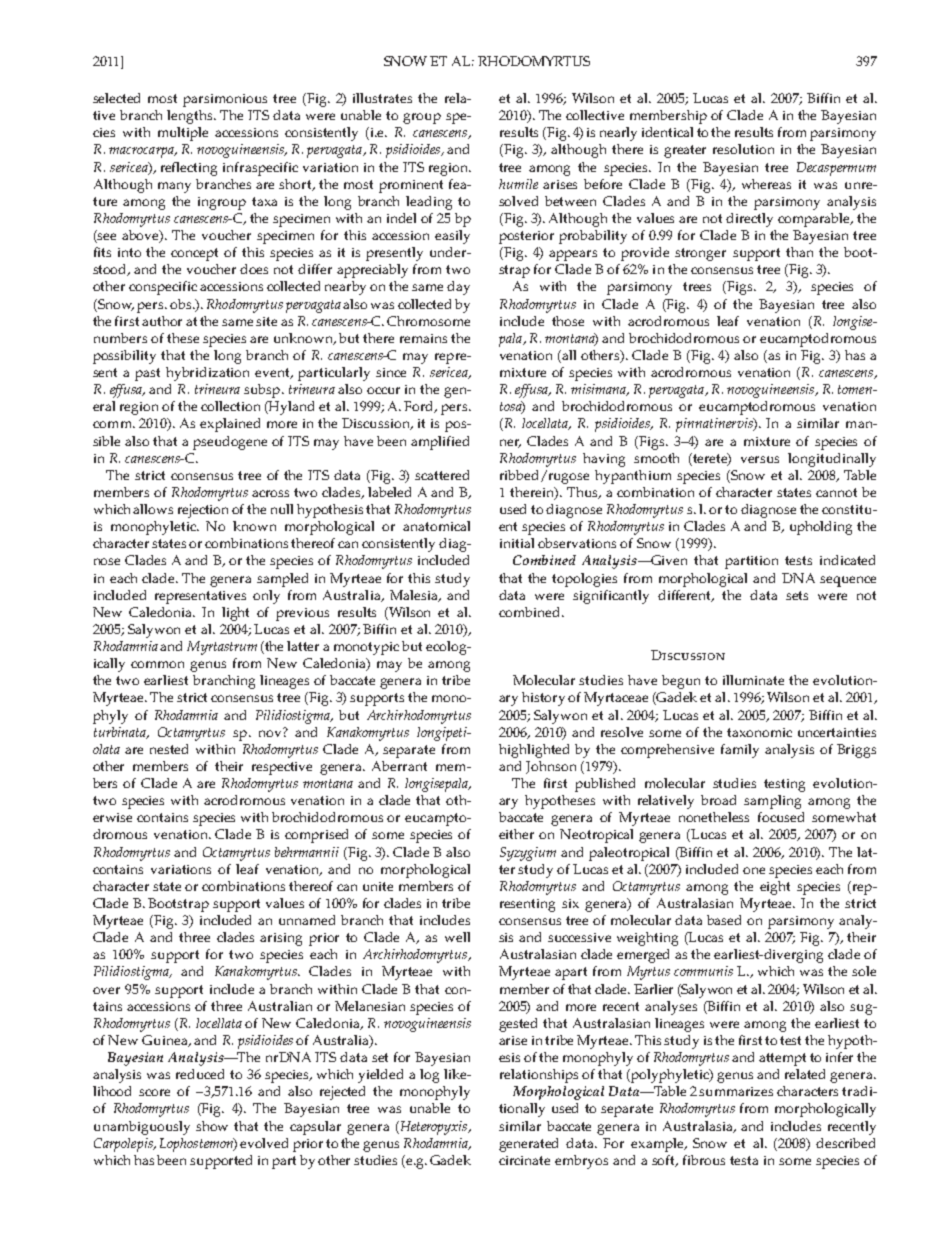  What do you see at coordinates (212, 1126) in the screenshot?
I see `show` at bounding box center [212, 1126].
